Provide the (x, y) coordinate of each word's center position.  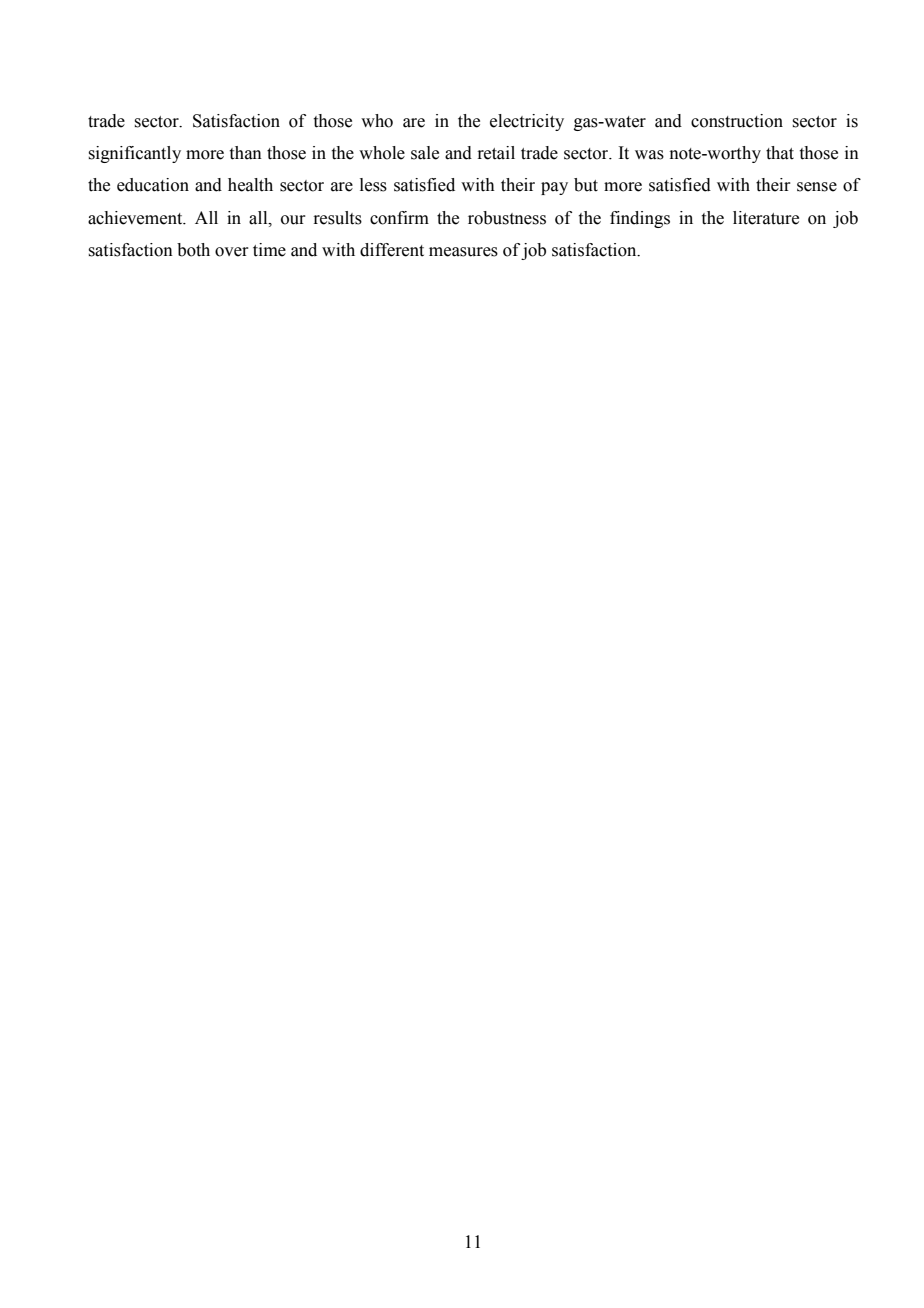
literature (766, 218)
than (246, 153)
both (193, 250)
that (780, 153)
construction (737, 121)
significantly (134, 154)
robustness (507, 218)
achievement (136, 218)
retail (496, 153)
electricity (527, 122)
